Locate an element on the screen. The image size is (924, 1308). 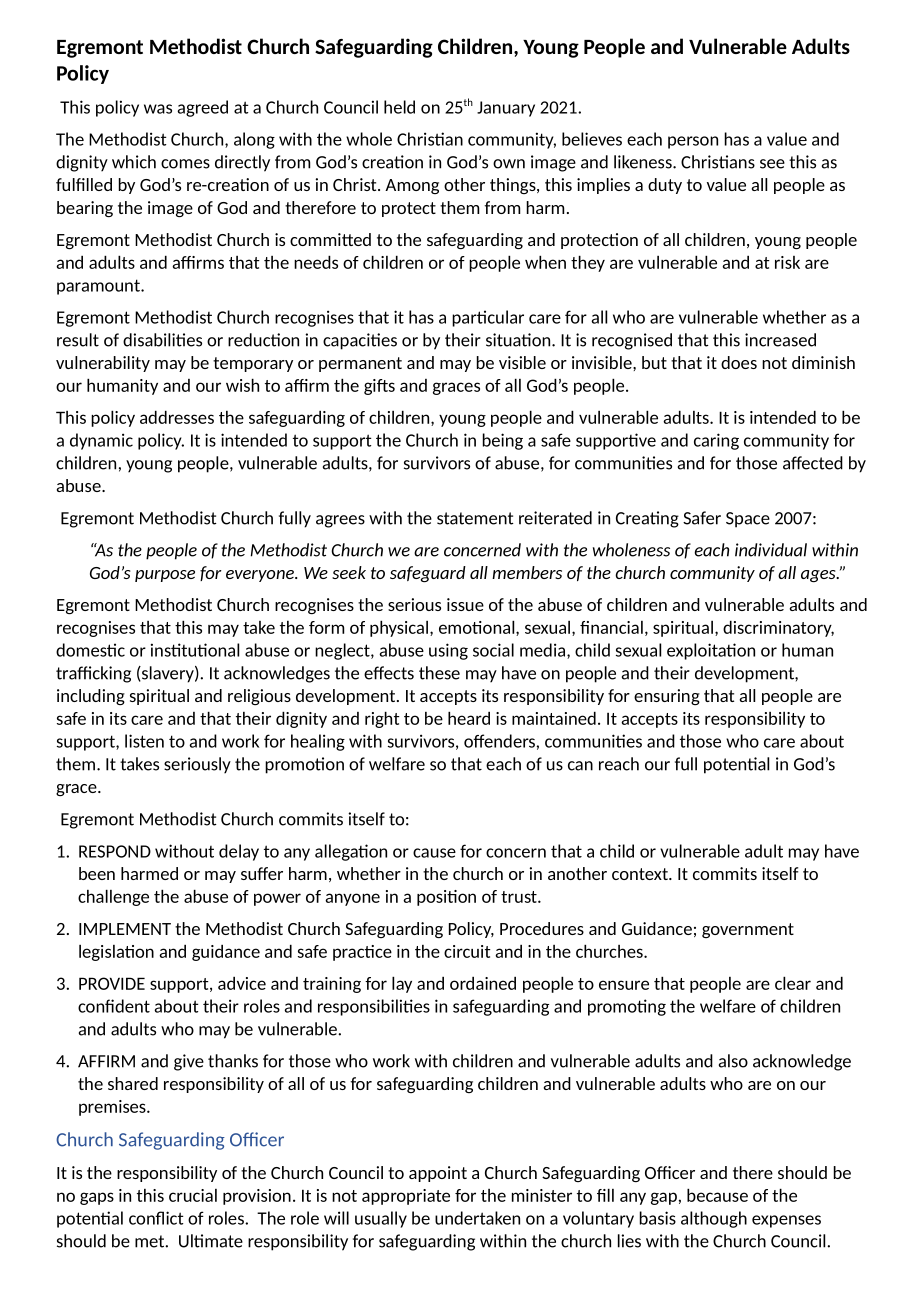
trust is located at coordinates (520, 897).
